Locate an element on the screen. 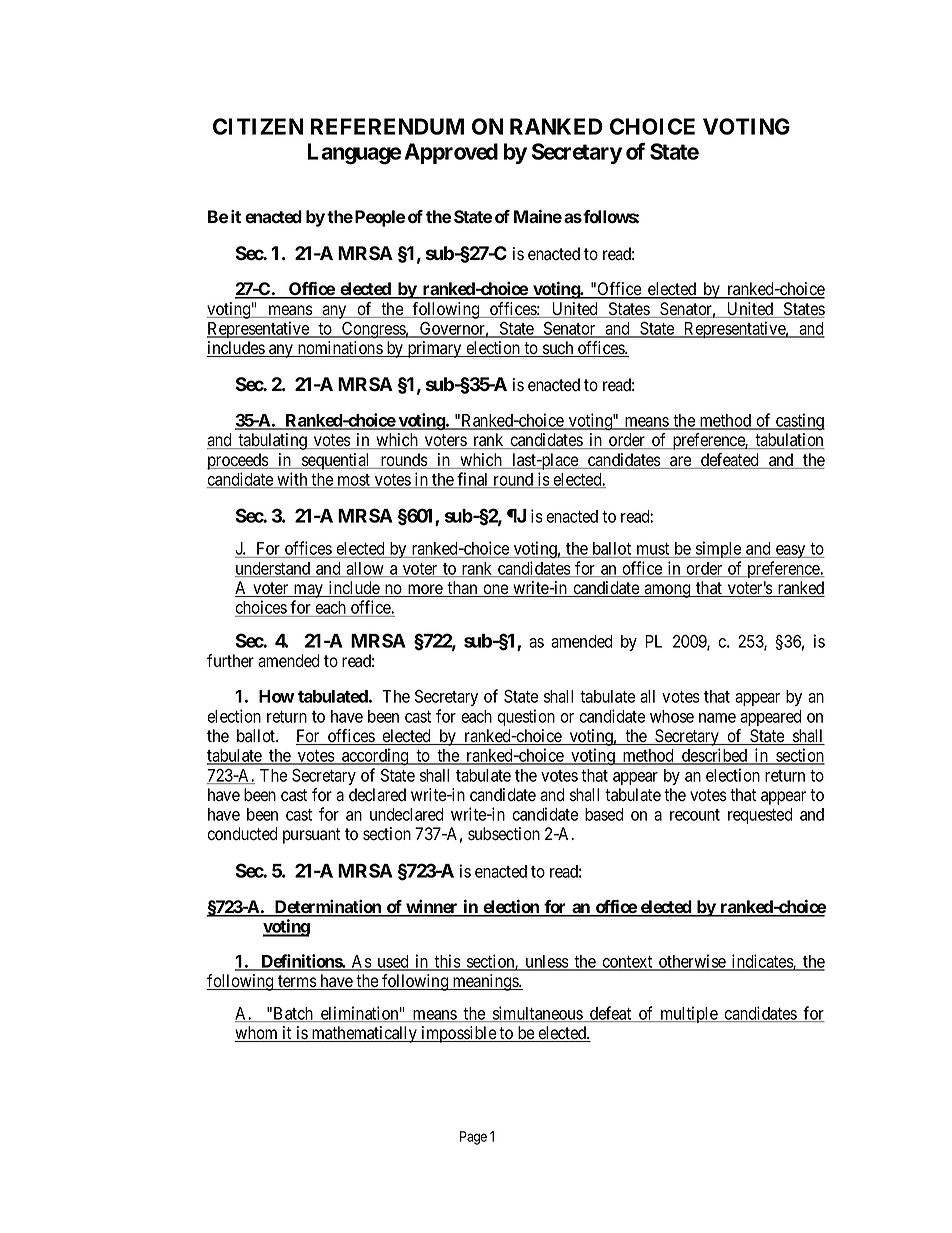 The width and height of the screenshot is (952, 1233). CITIZEN is located at coordinates (258, 126).
